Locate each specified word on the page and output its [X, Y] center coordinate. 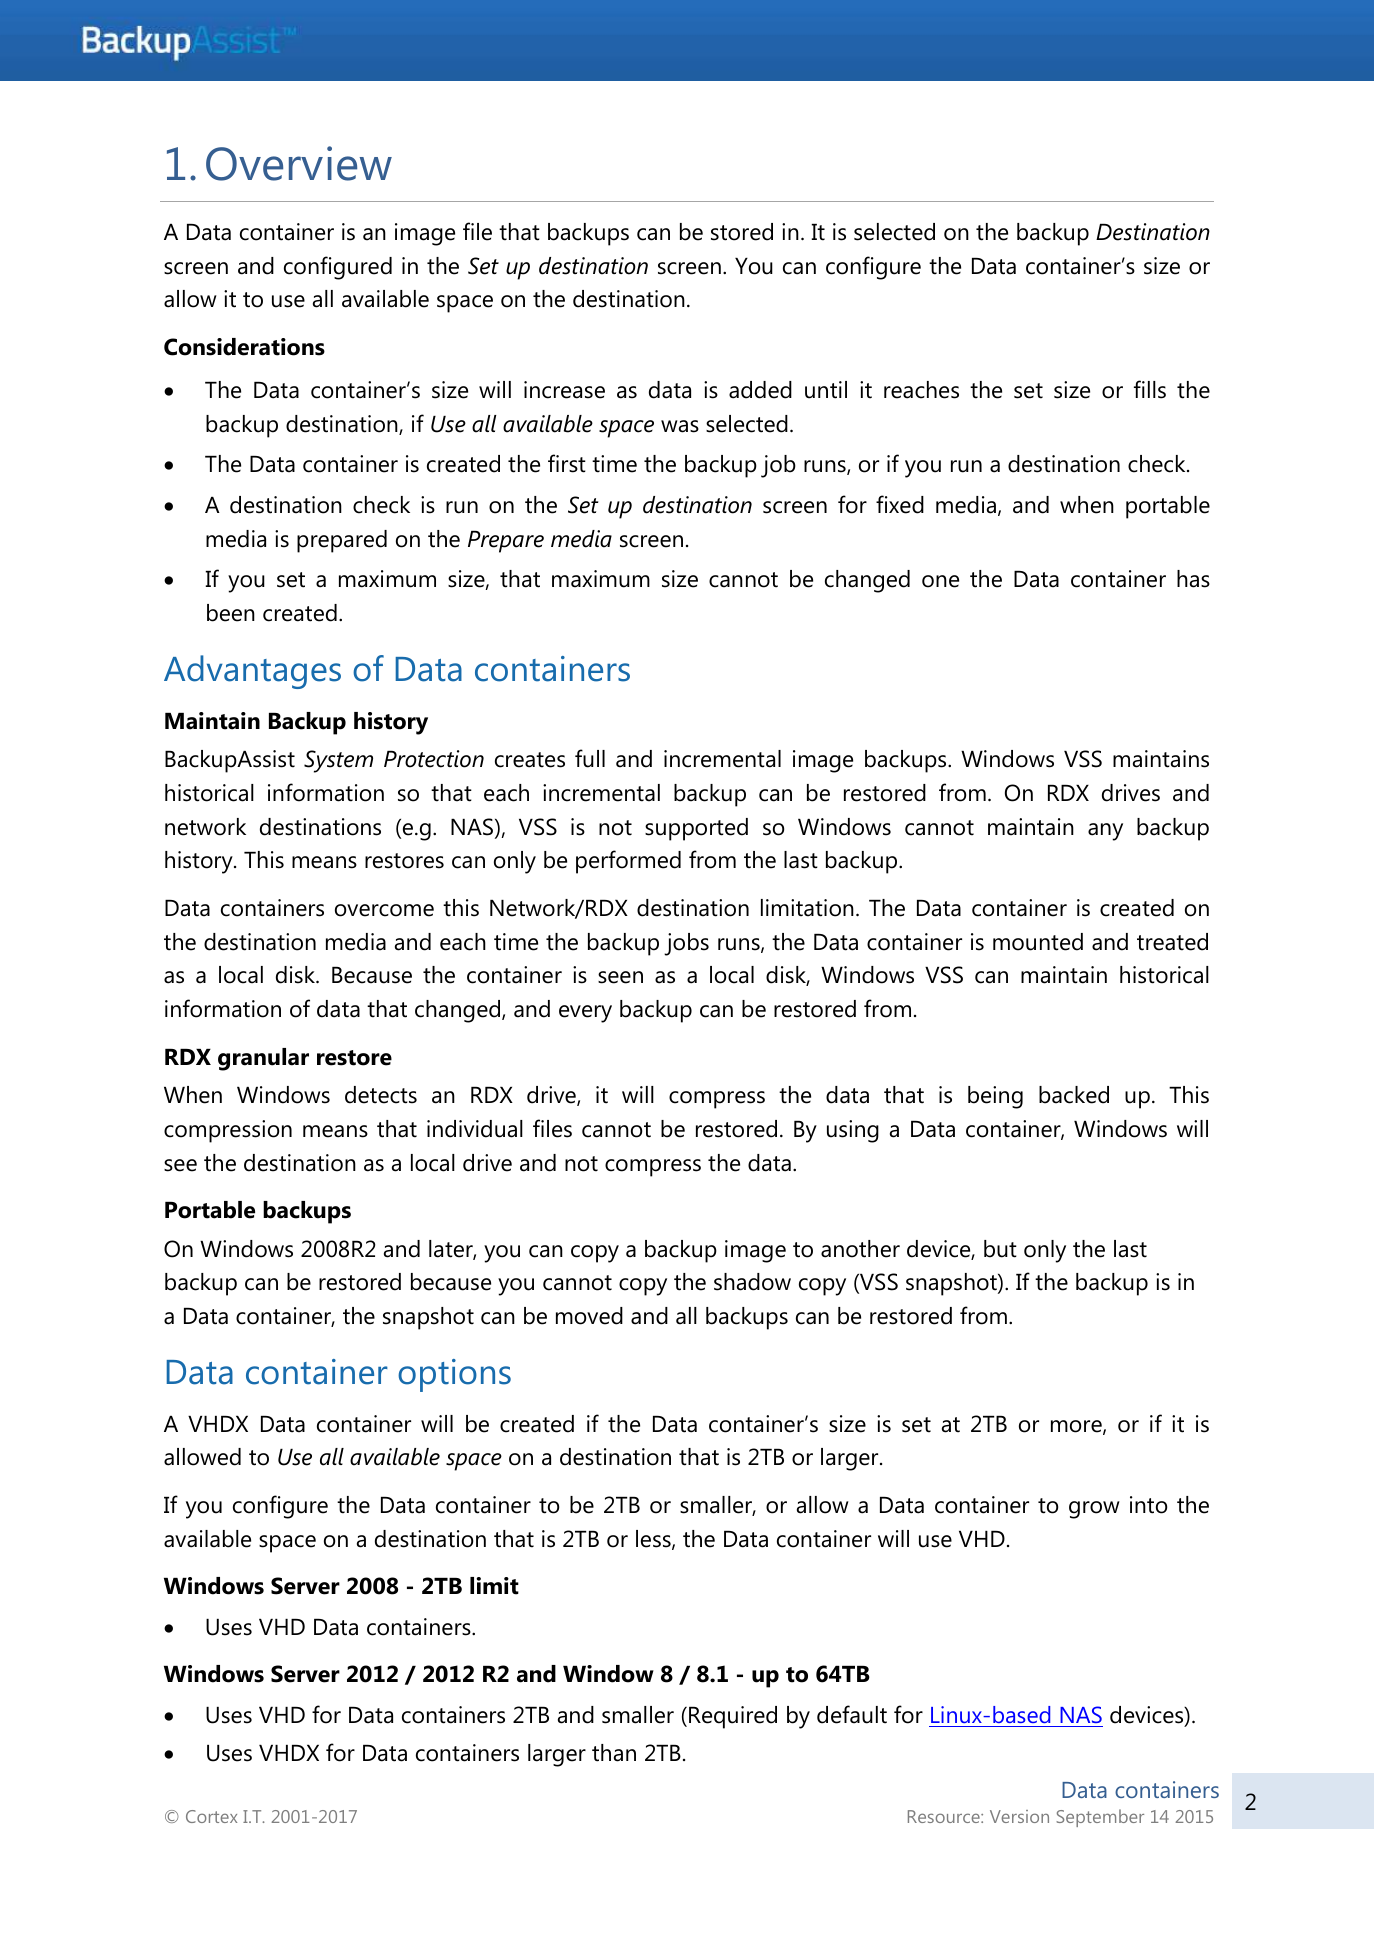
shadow [752, 1282]
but [1000, 1249]
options [454, 1375]
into [1148, 1505]
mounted [1038, 942]
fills [1150, 389]
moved [589, 1316]
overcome [384, 910]
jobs [686, 944]
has [1193, 579]
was [680, 426]
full [590, 758]
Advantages [252, 672]
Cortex [211, 1816]
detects [381, 1095]
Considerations [244, 347]
